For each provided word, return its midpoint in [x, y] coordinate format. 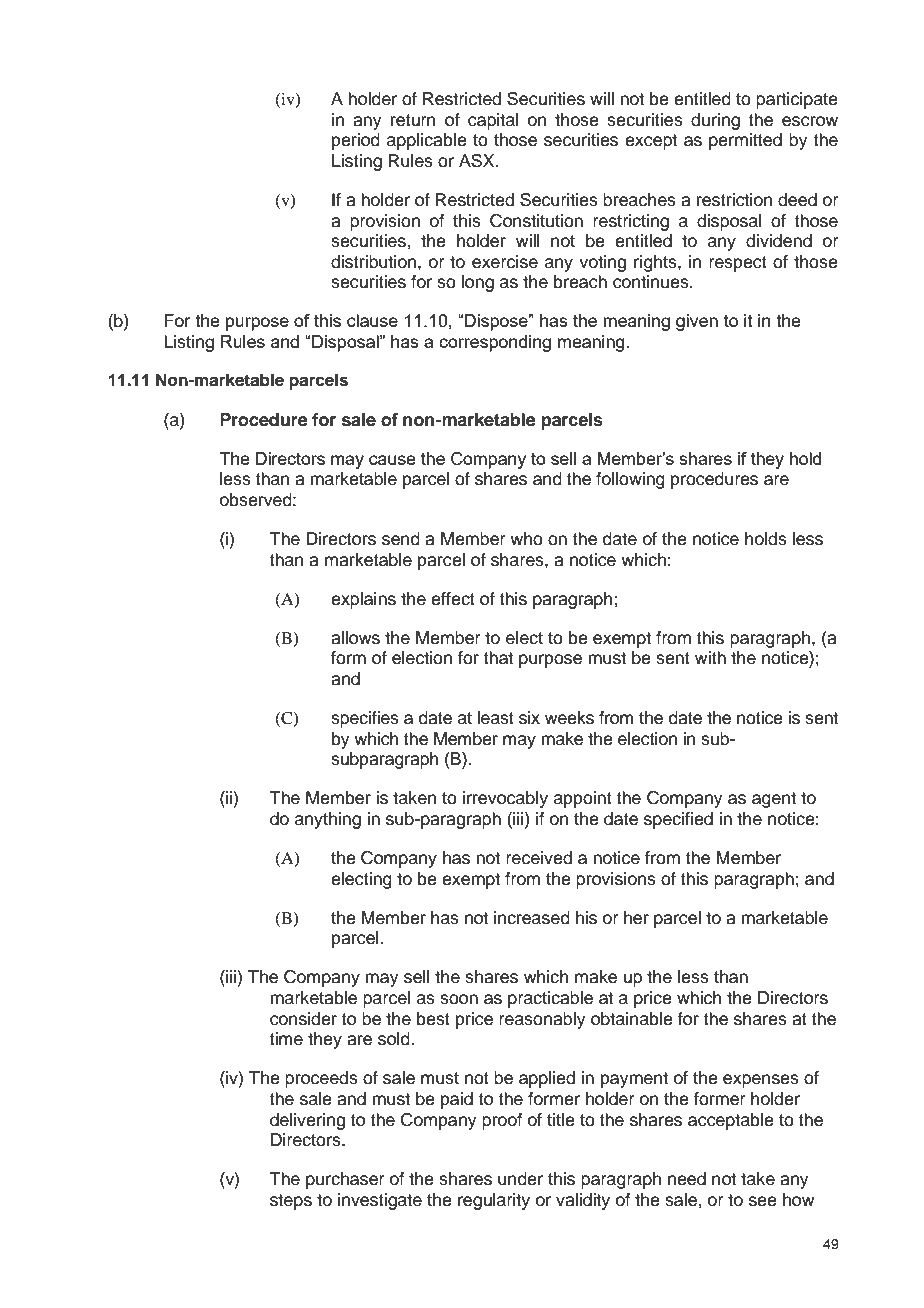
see [763, 1201]
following [630, 480]
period [356, 141]
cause [392, 460]
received [539, 858]
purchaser [345, 1180]
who [526, 539]
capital [493, 121]
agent [774, 800]
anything [328, 820]
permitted [745, 141]
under [520, 1179]
